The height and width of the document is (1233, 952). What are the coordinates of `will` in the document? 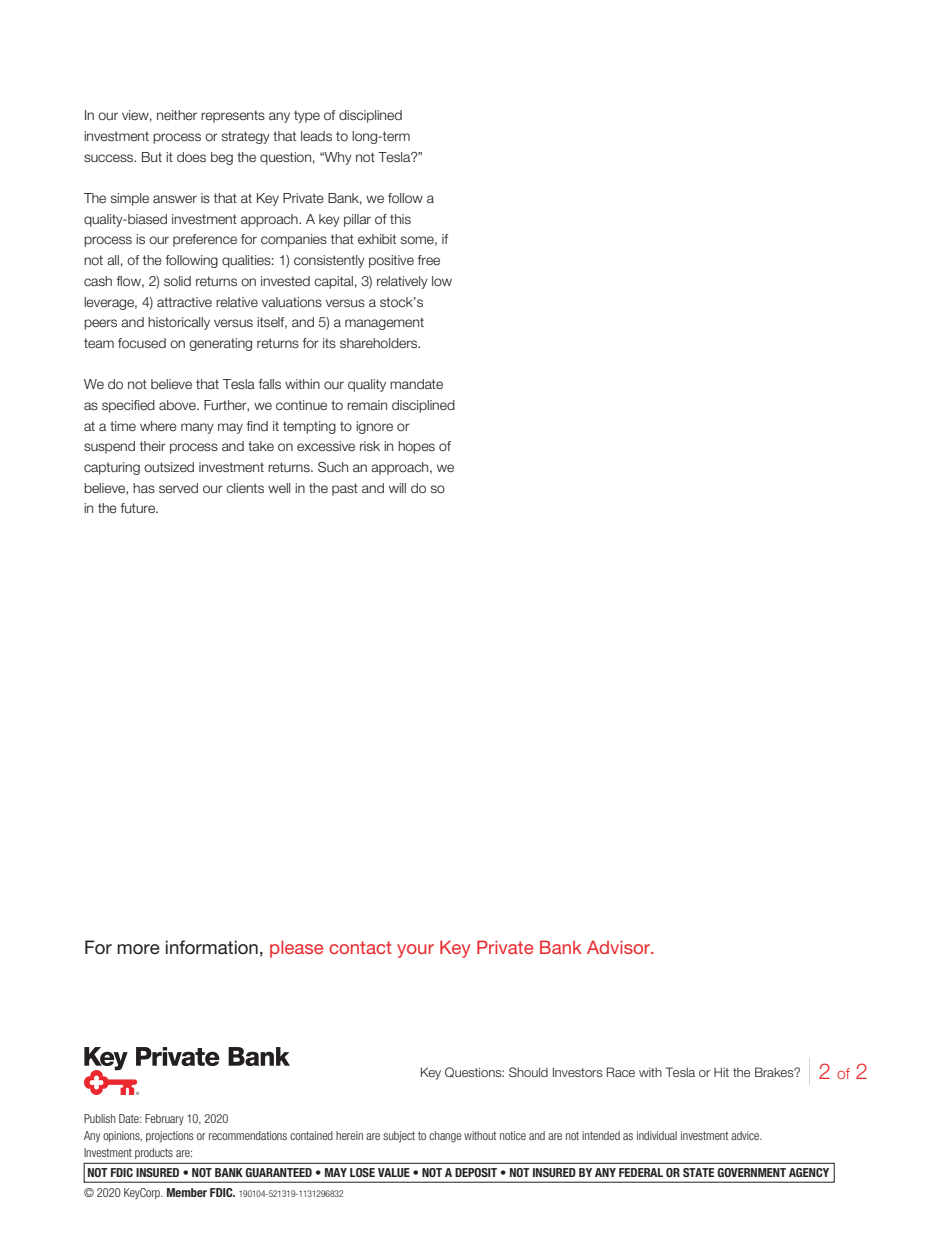 It's located at (397, 488).
